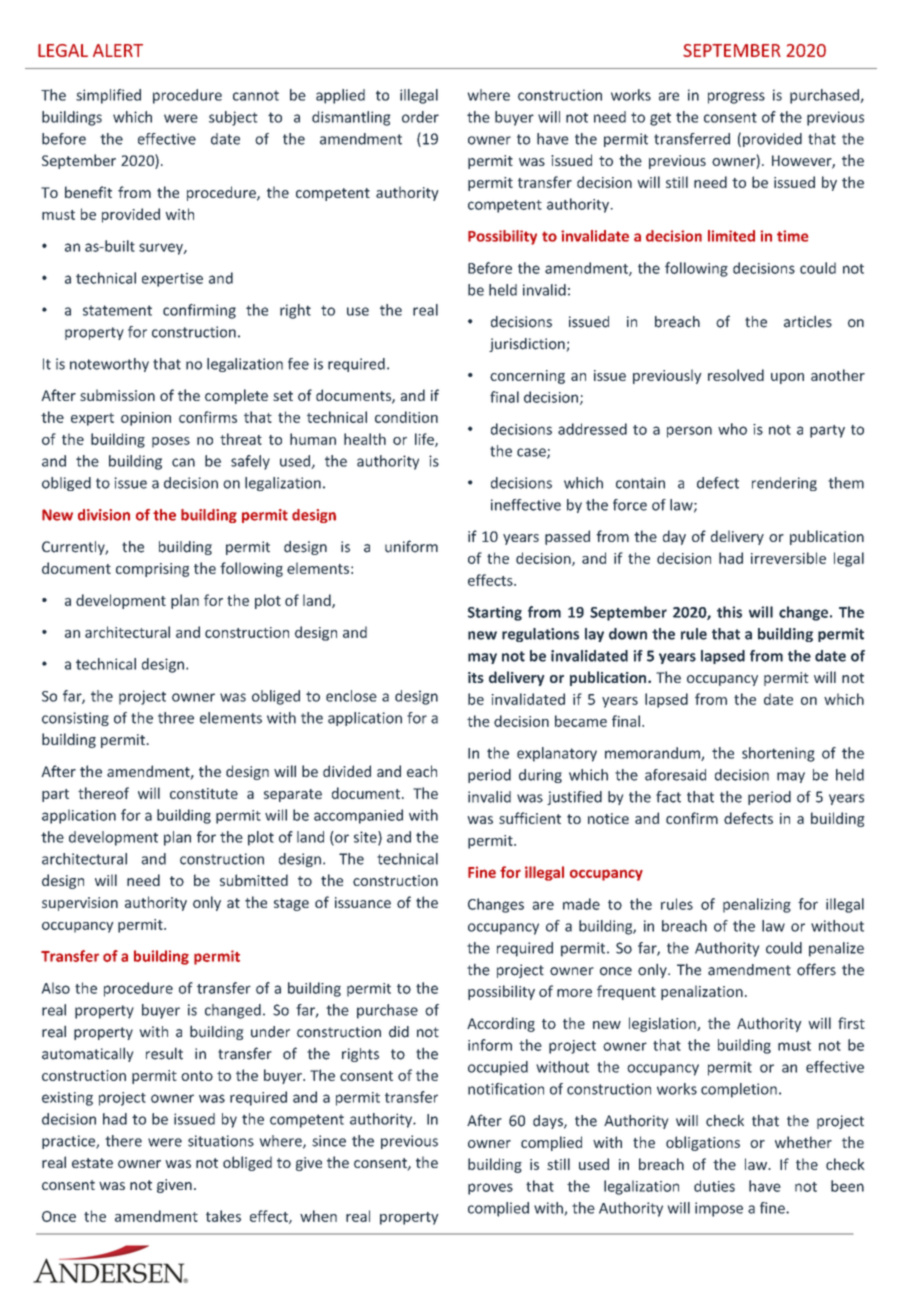  What do you see at coordinates (736, 98) in the document?
I see `progress` at bounding box center [736, 98].
